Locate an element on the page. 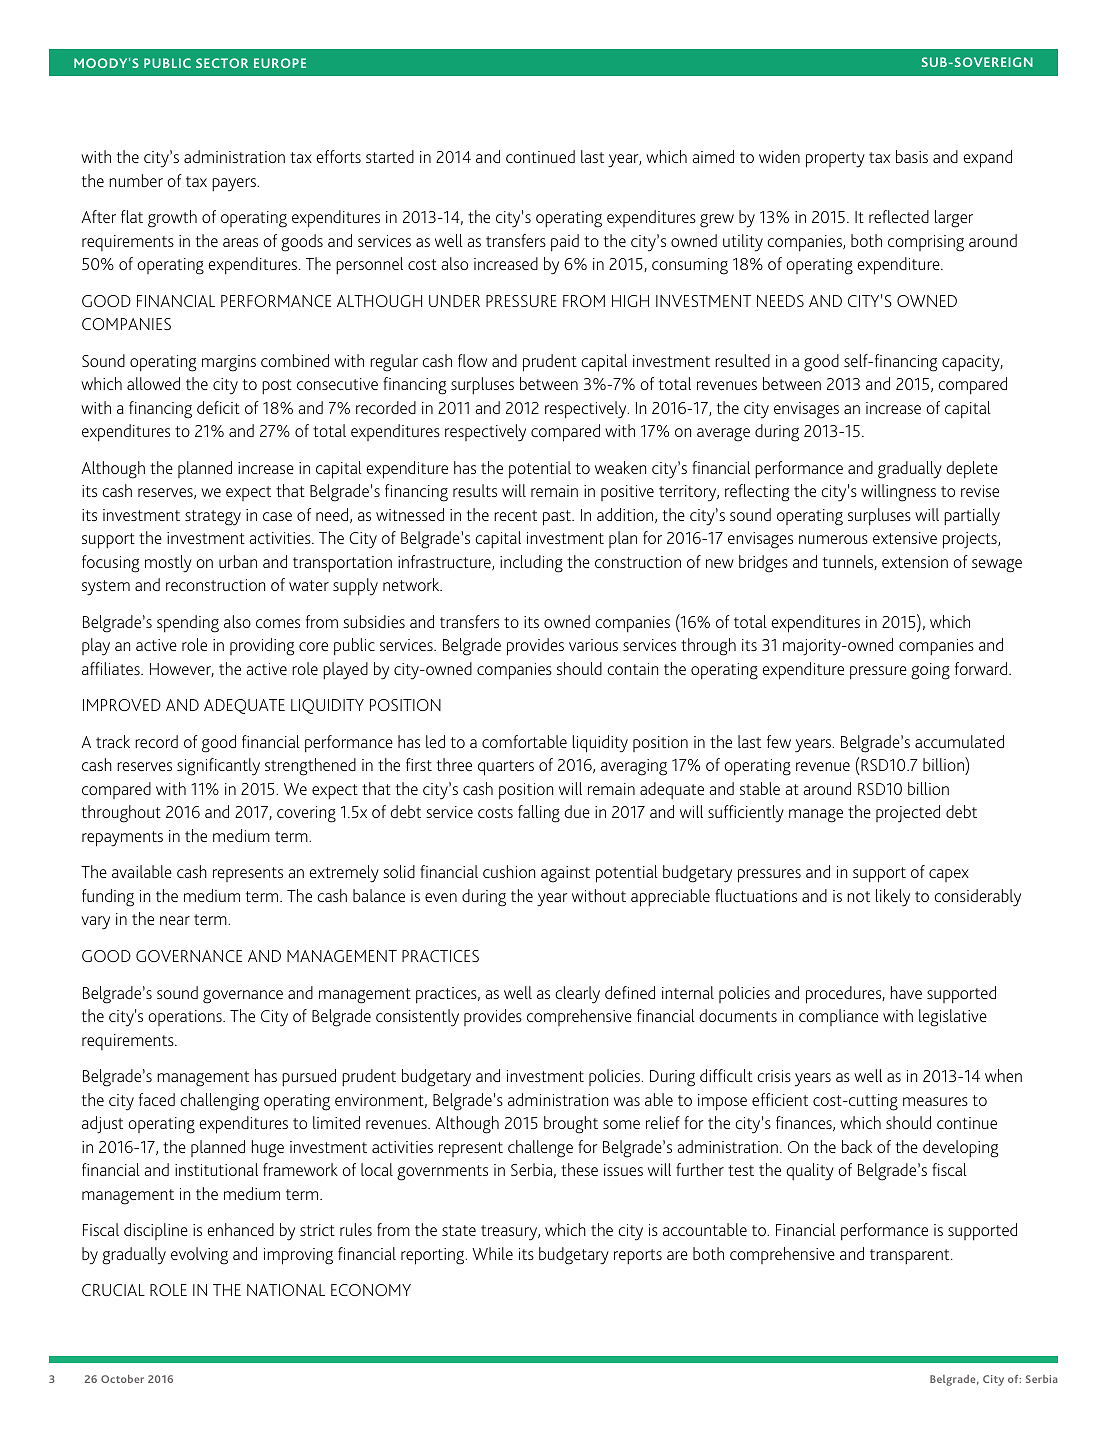 The width and height of the image is (1107, 1432). deficit is located at coordinates (218, 407).
